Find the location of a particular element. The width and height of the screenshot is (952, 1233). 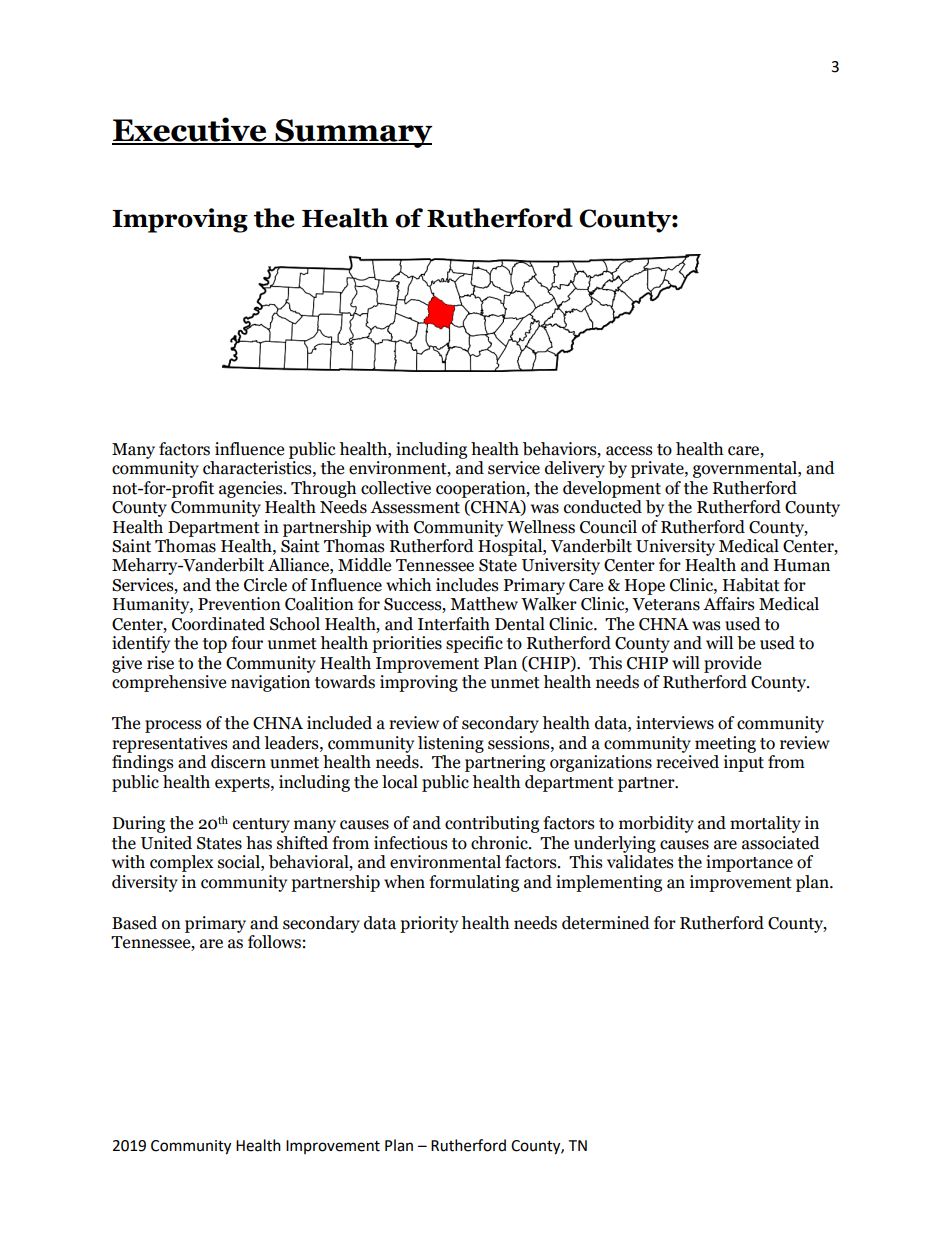

provide is located at coordinates (732, 664).
